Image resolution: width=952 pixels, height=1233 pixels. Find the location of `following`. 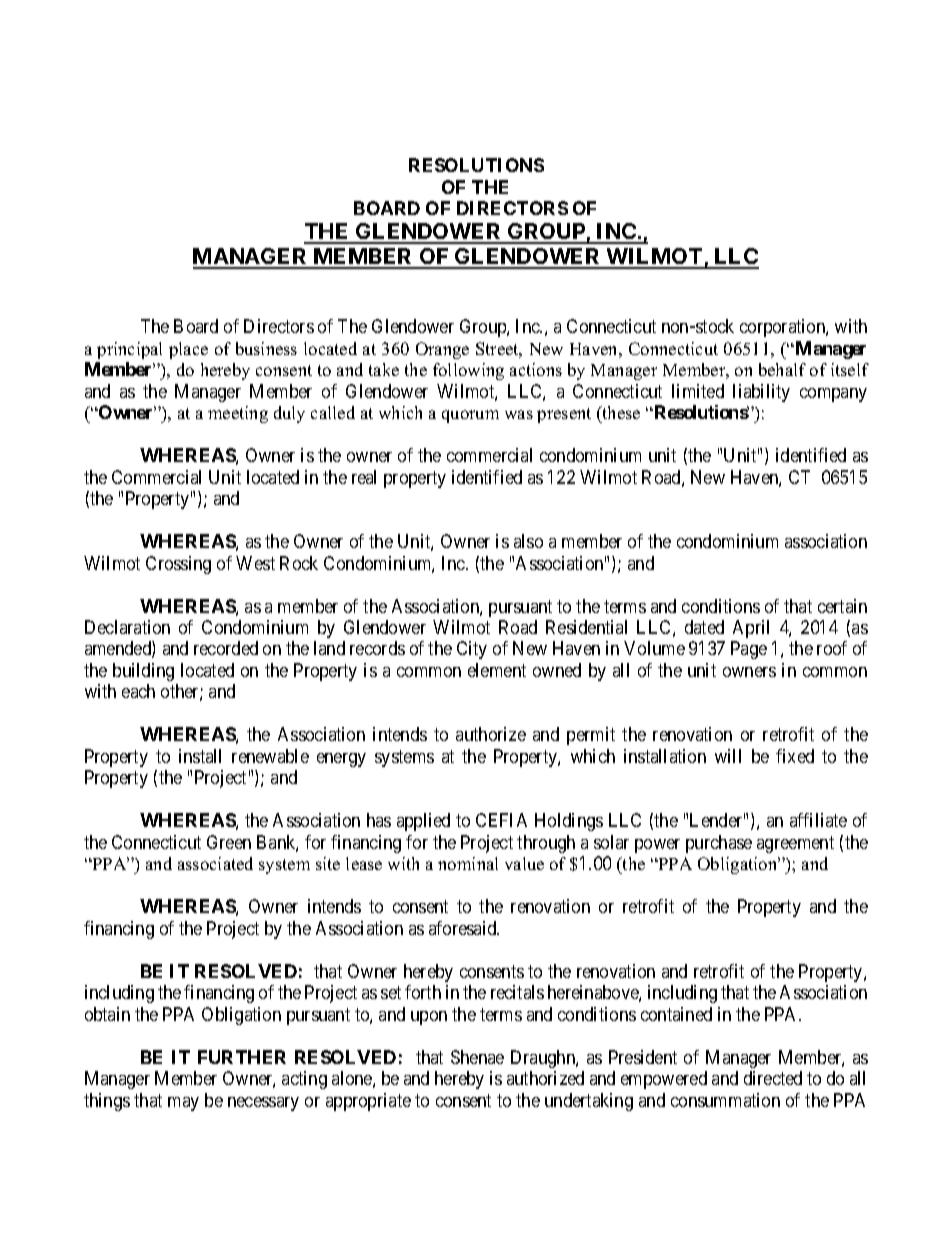

following is located at coordinates (468, 371).
